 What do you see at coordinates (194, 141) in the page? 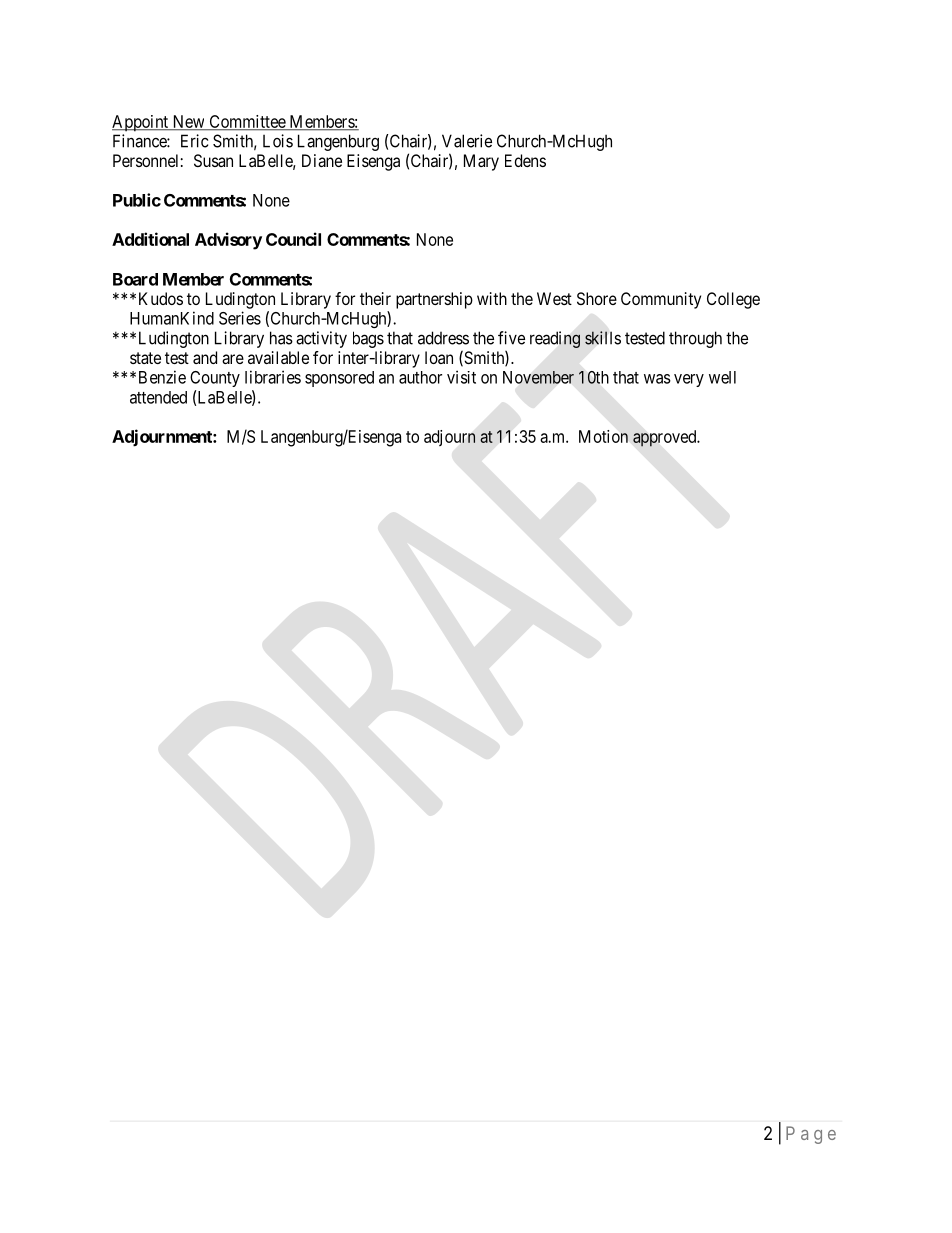
I see `Eric` at bounding box center [194, 141].
